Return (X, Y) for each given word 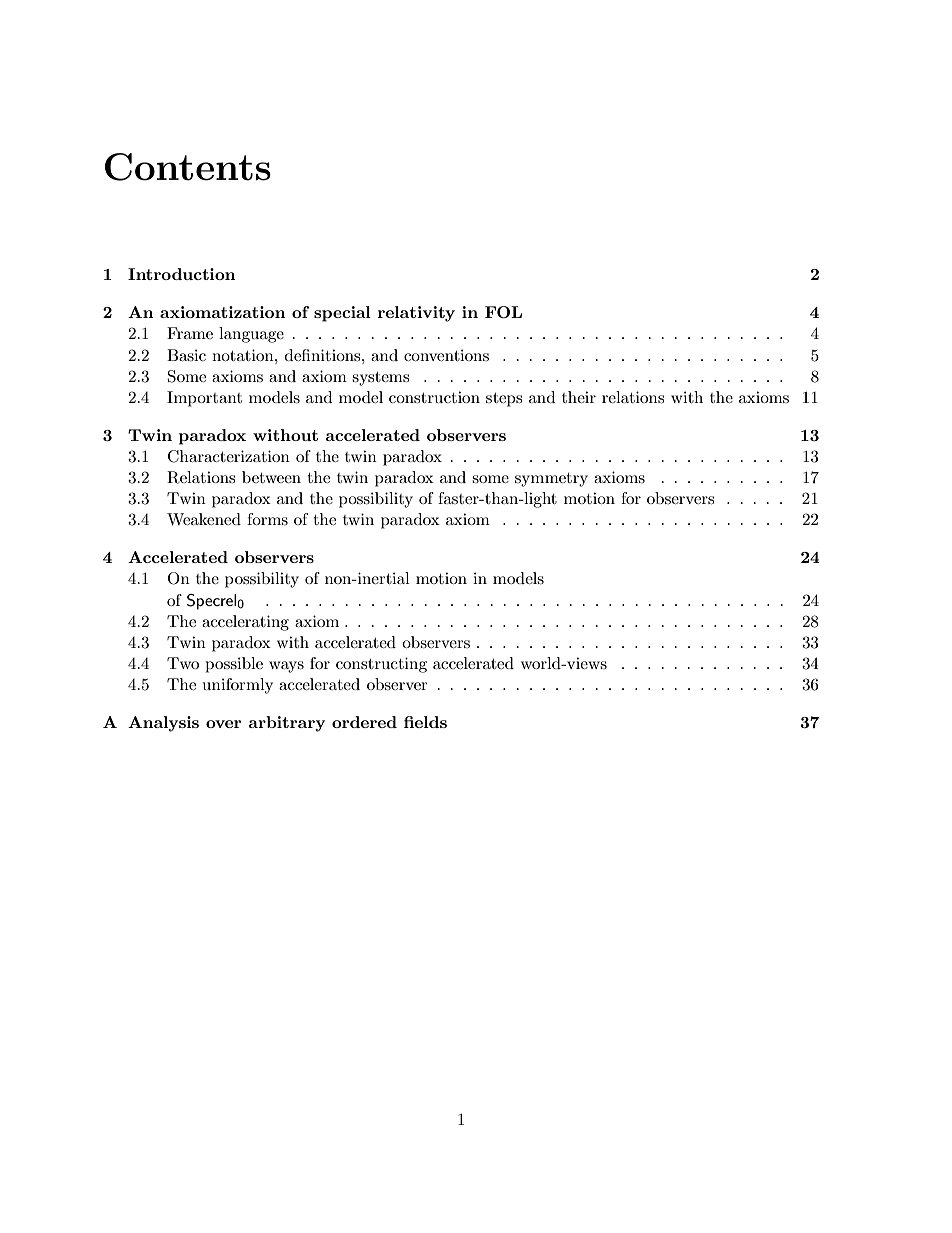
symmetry (551, 480)
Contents (188, 167)
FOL (503, 312)
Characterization (229, 456)
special (342, 314)
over (224, 724)
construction (434, 397)
